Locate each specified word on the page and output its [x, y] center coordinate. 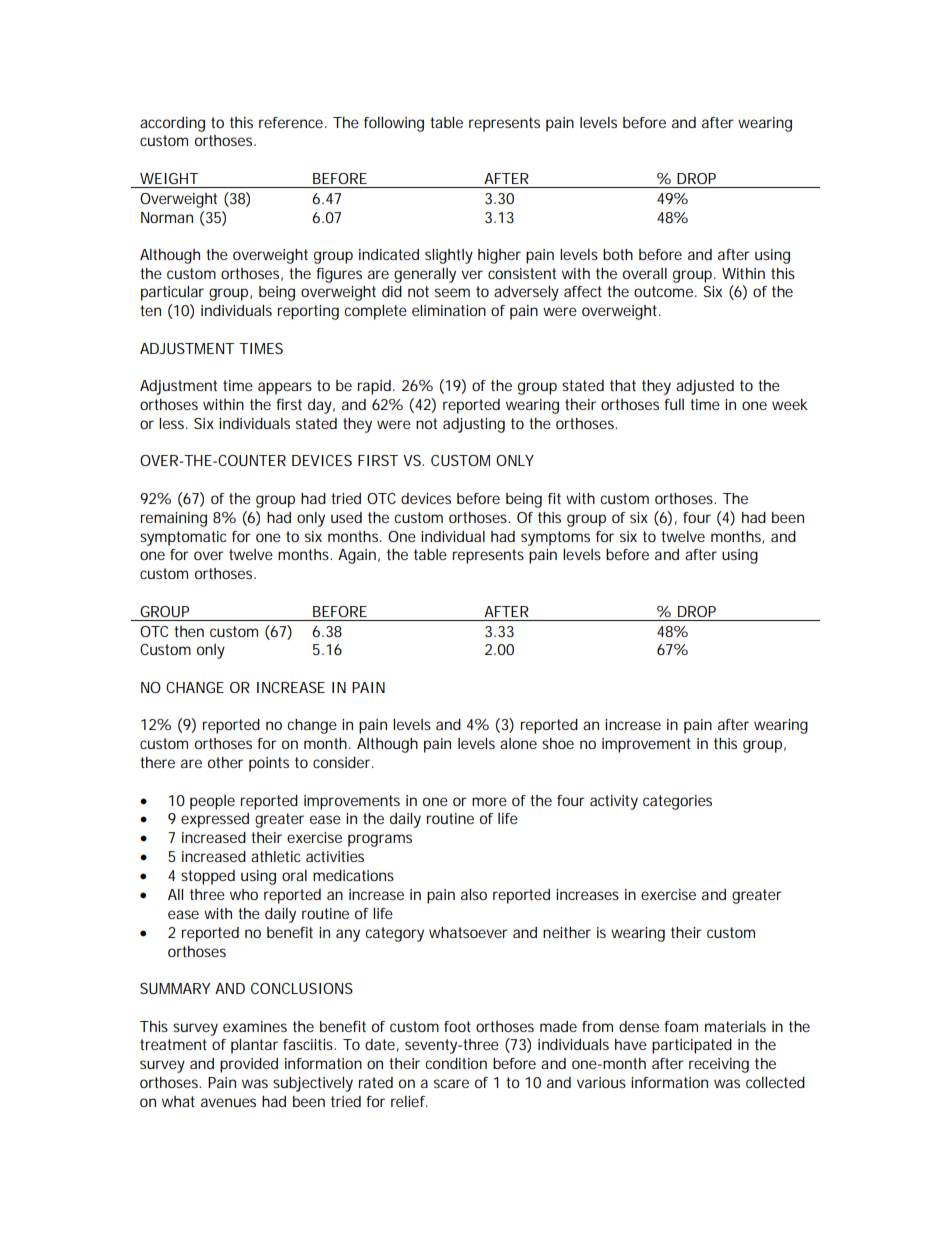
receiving [719, 1065]
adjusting [474, 425]
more [489, 801]
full [674, 404]
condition [456, 1063]
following [394, 124]
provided [249, 1065]
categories [677, 802]
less [173, 423]
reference [291, 122]
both [618, 254]
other [225, 762]
